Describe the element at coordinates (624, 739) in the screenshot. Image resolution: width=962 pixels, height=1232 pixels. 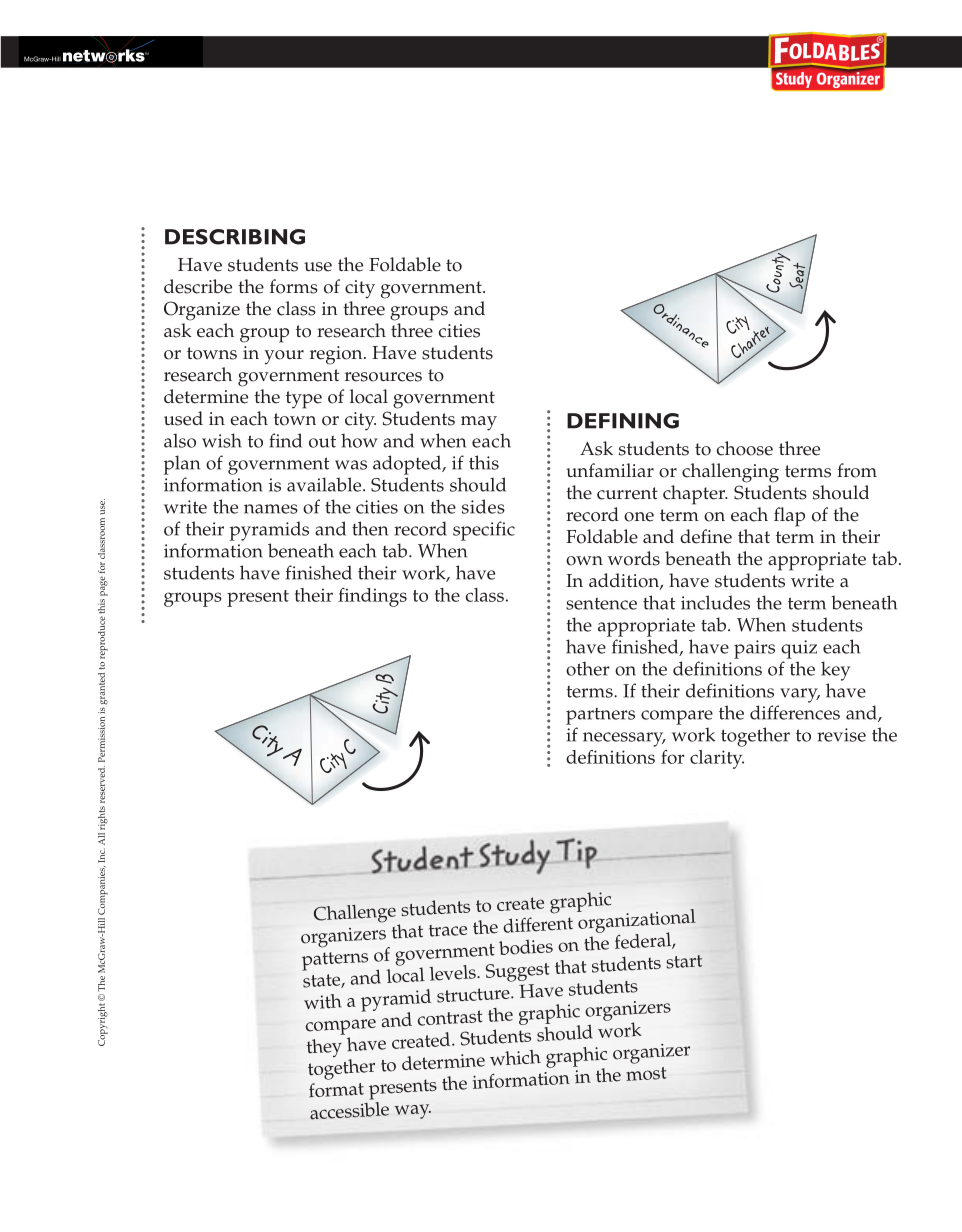
I see `necessary` at that location.
